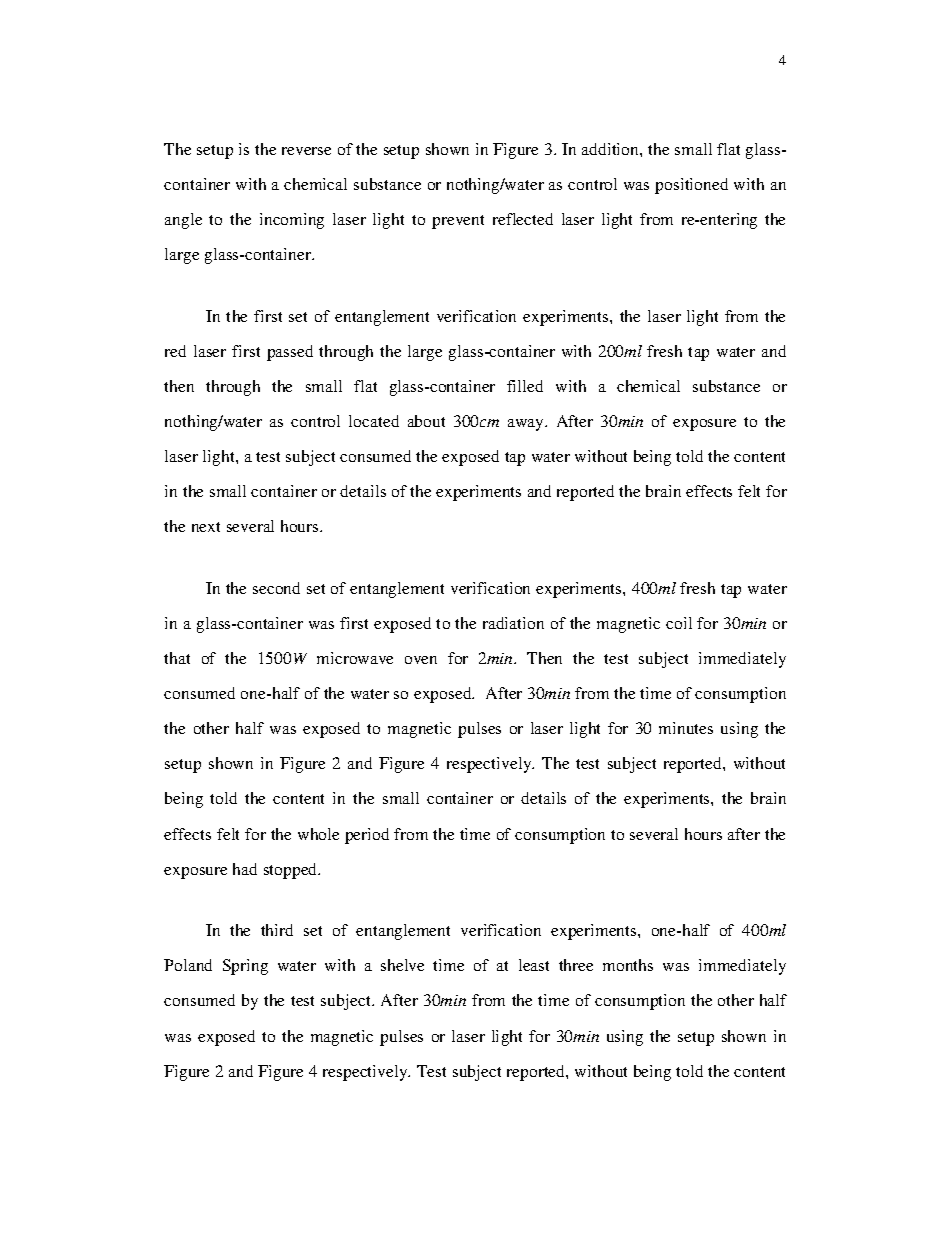  I want to click on reverse, so click(306, 151).
